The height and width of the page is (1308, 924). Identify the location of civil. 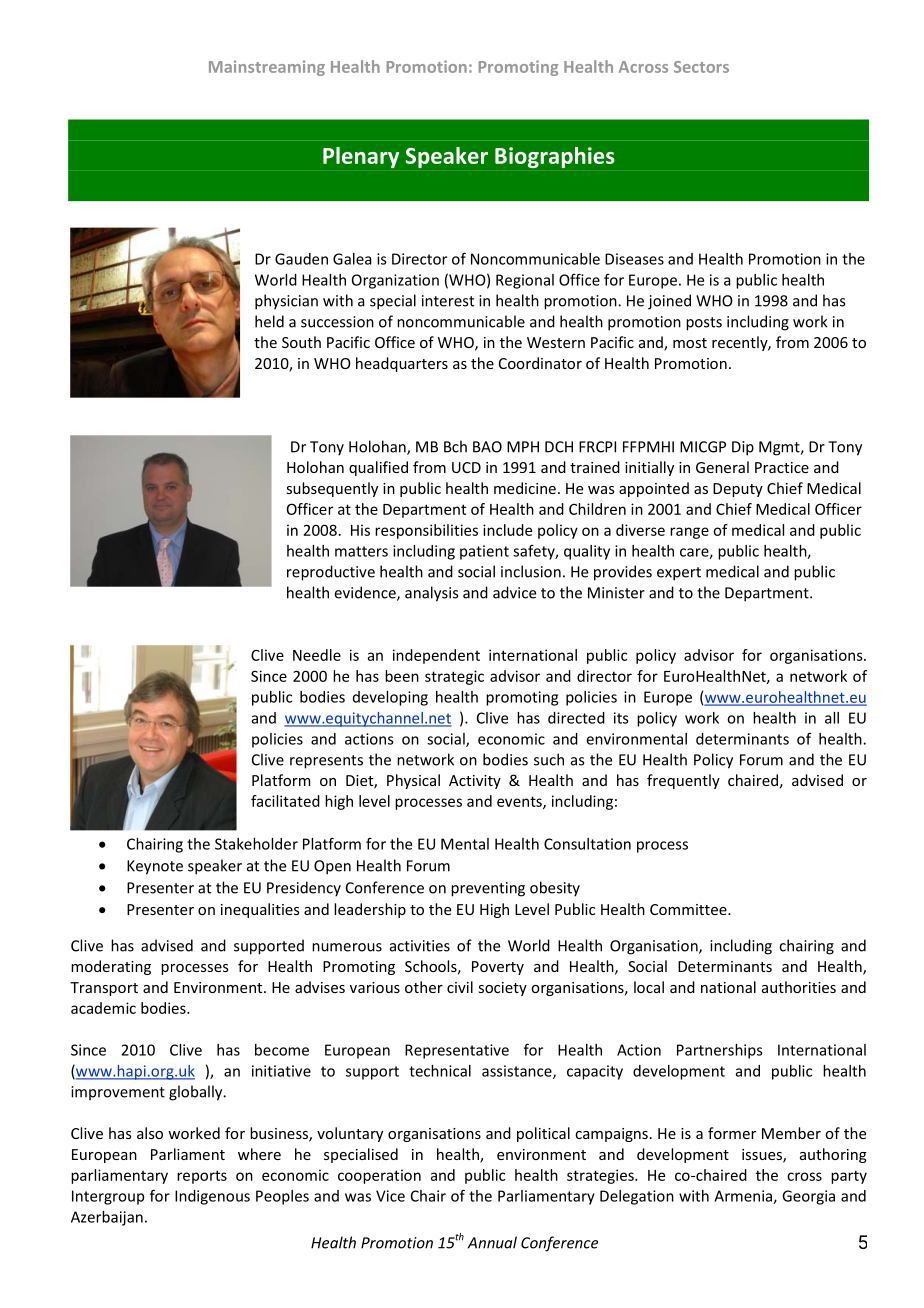
(460, 987).
